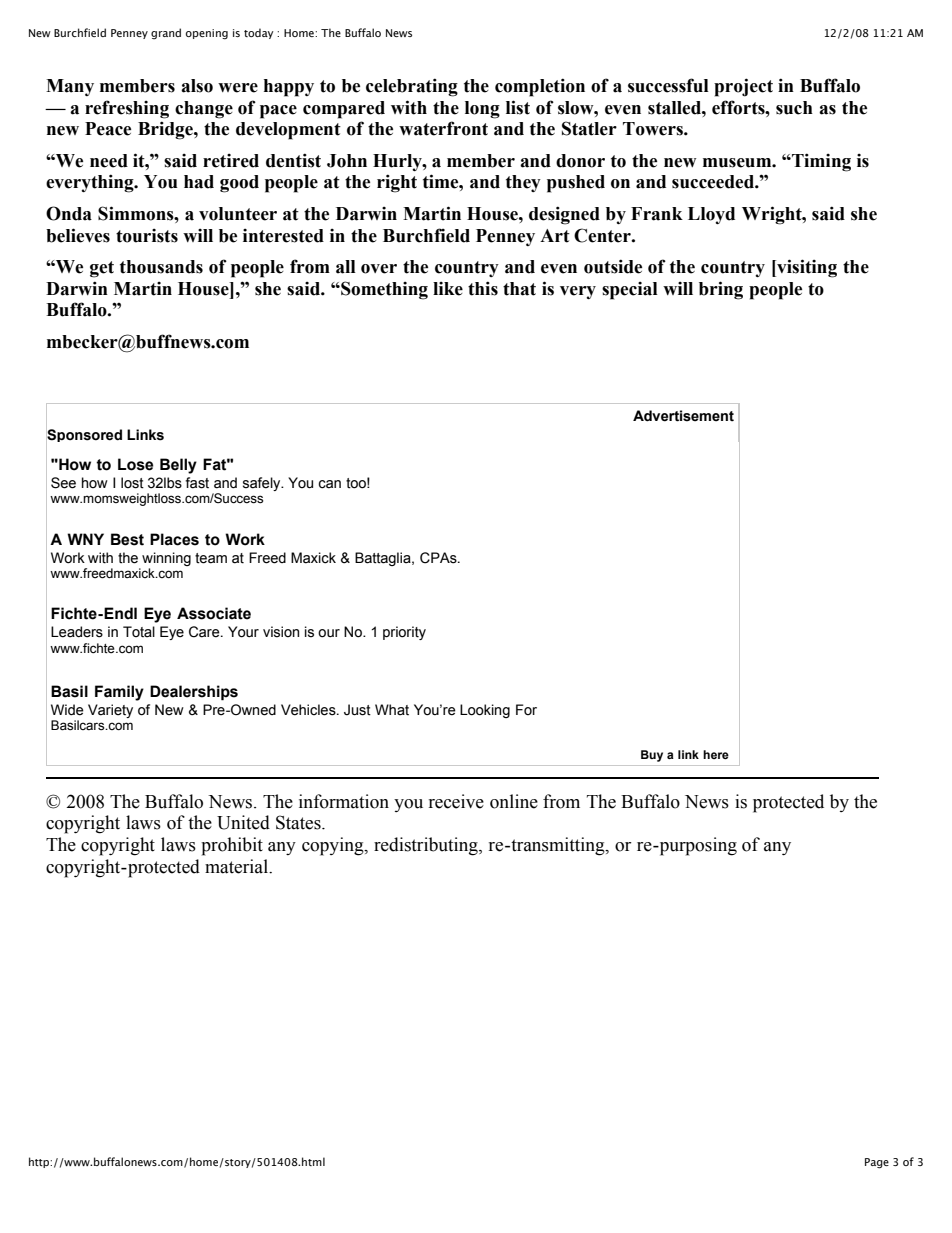  I want to click on material, so click(238, 866).
